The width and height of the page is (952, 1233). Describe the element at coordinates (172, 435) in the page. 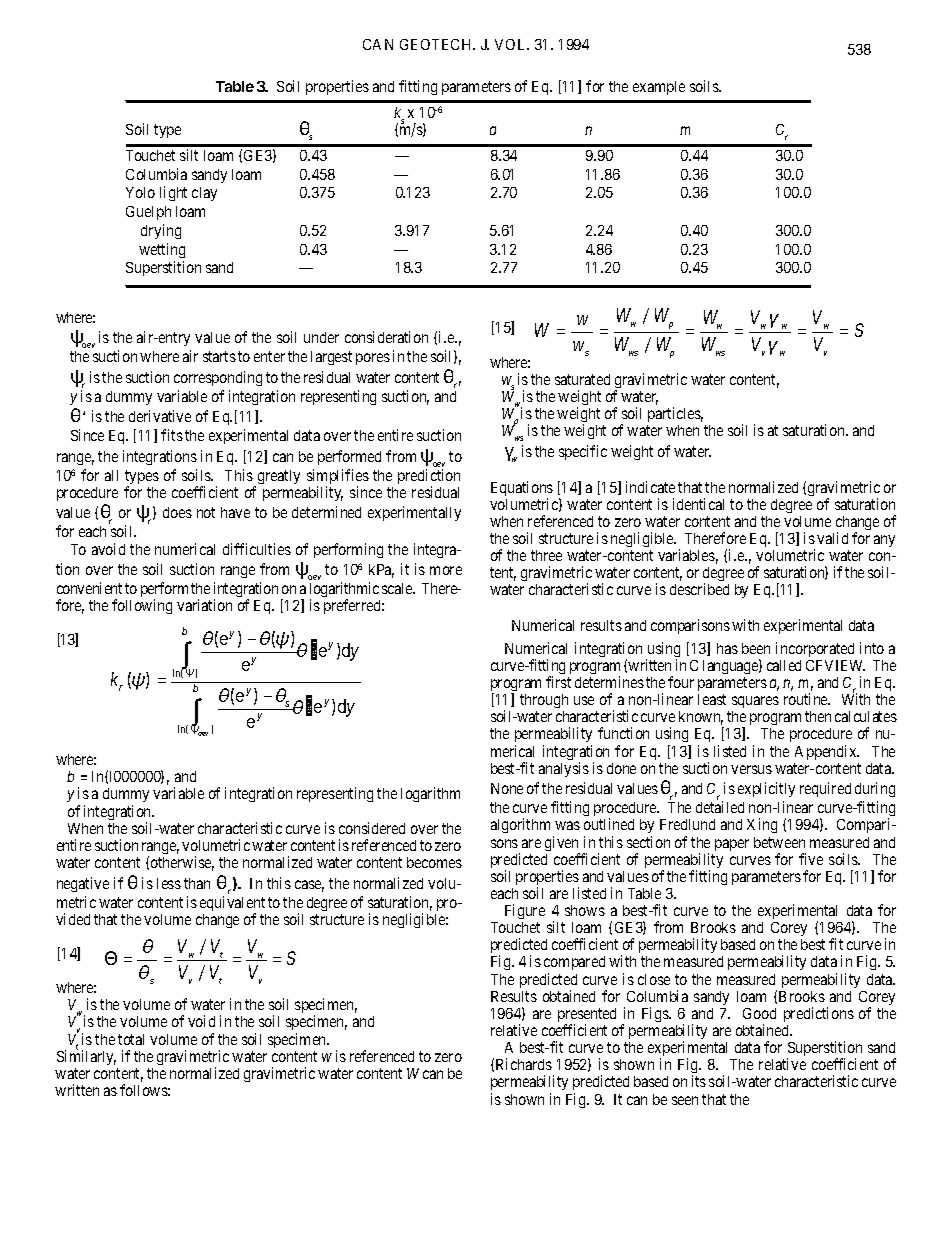

I see `fits` at that location.
